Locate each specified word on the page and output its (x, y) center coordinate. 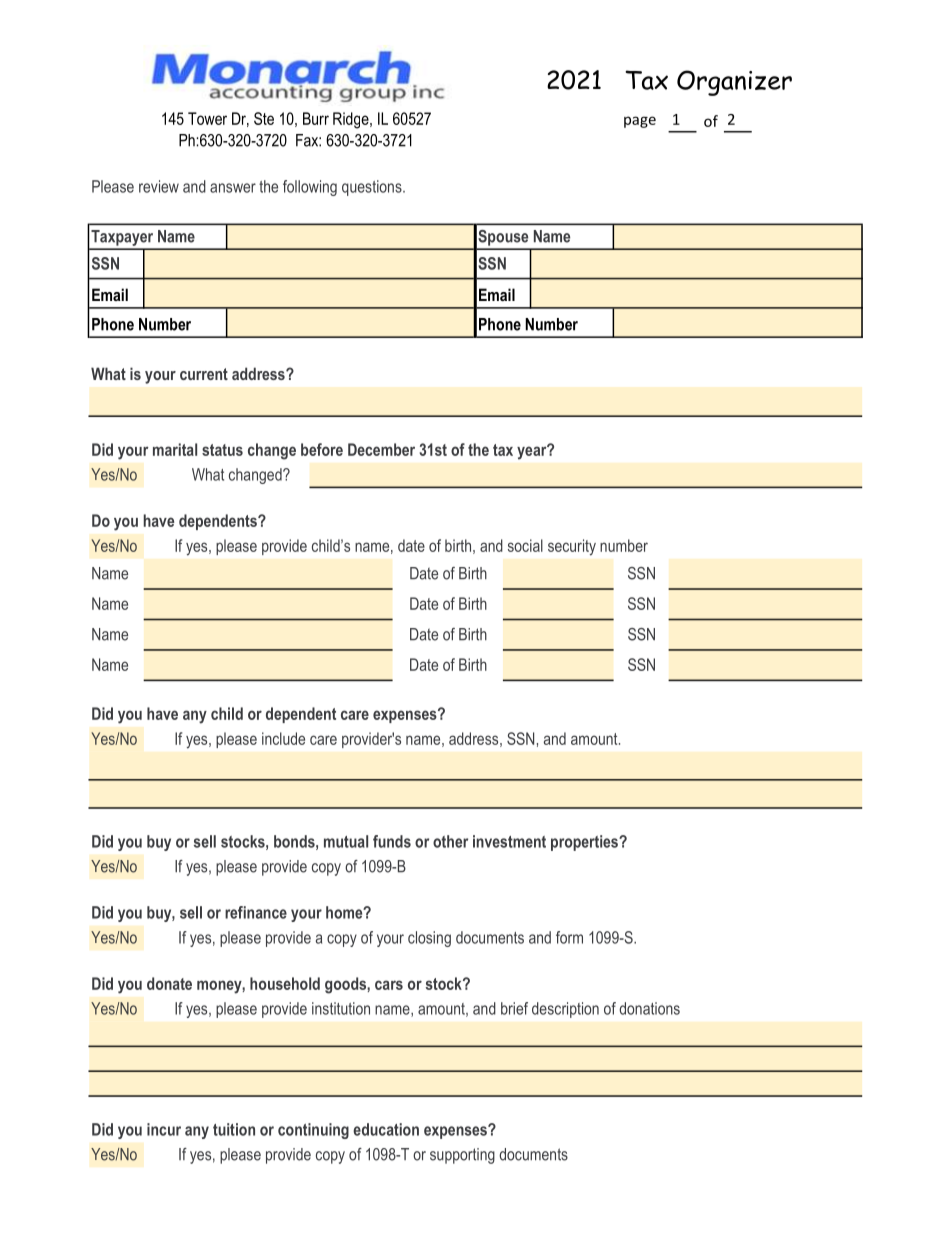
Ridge (352, 120)
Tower (207, 118)
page (640, 122)
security (572, 547)
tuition (234, 1129)
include (283, 738)
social (525, 545)
